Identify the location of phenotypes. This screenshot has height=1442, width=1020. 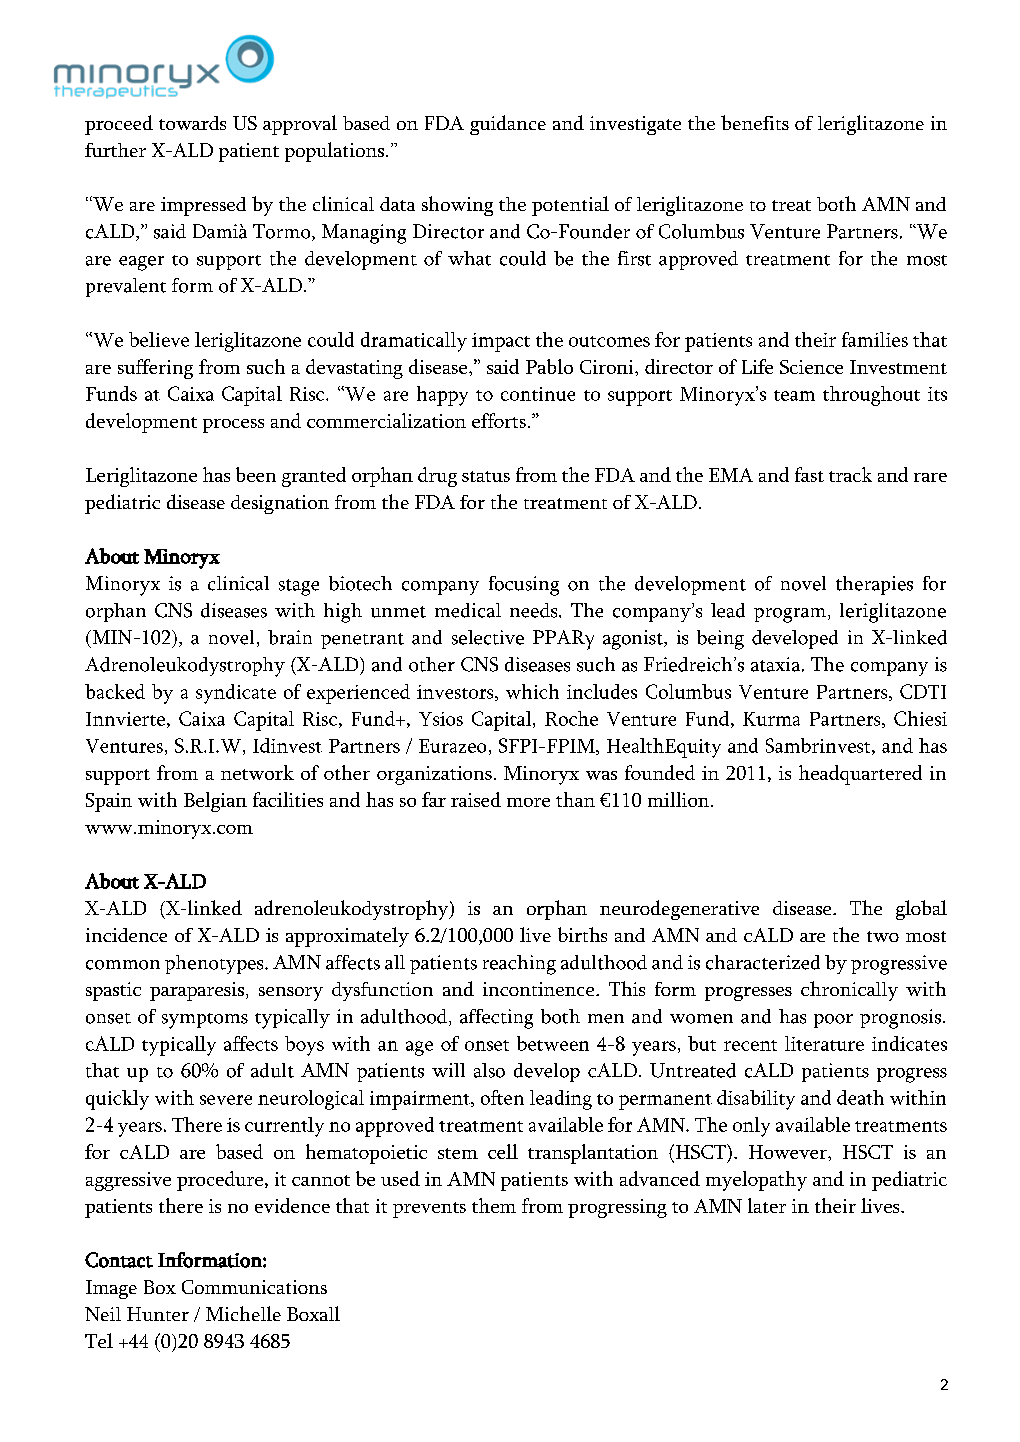
(215, 964).
